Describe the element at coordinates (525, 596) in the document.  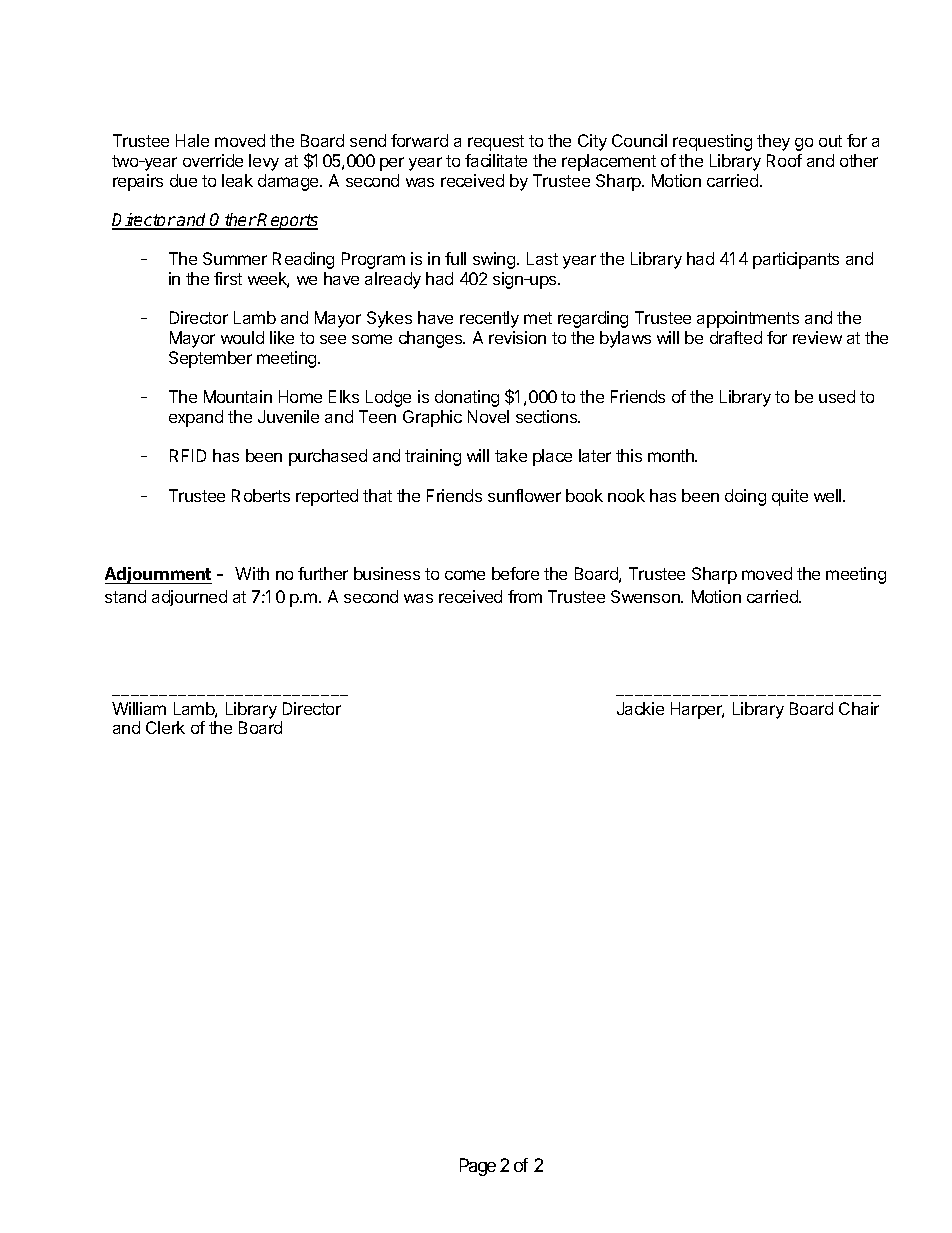
I see `from` at that location.
